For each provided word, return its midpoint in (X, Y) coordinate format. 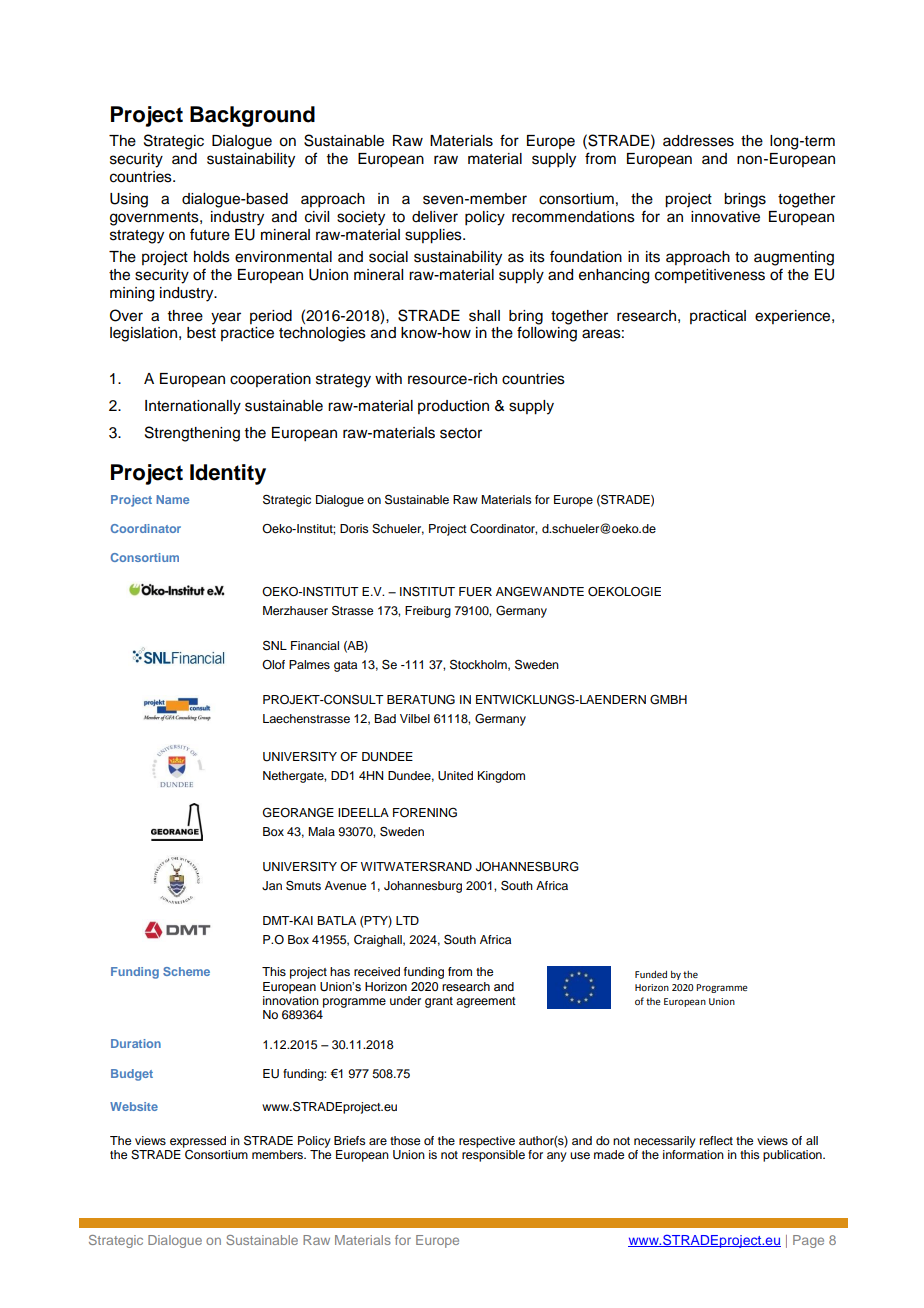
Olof (273, 664)
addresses (698, 141)
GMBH (668, 700)
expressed (198, 1142)
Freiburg (428, 612)
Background (252, 116)
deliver (435, 217)
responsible (493, 1156)
